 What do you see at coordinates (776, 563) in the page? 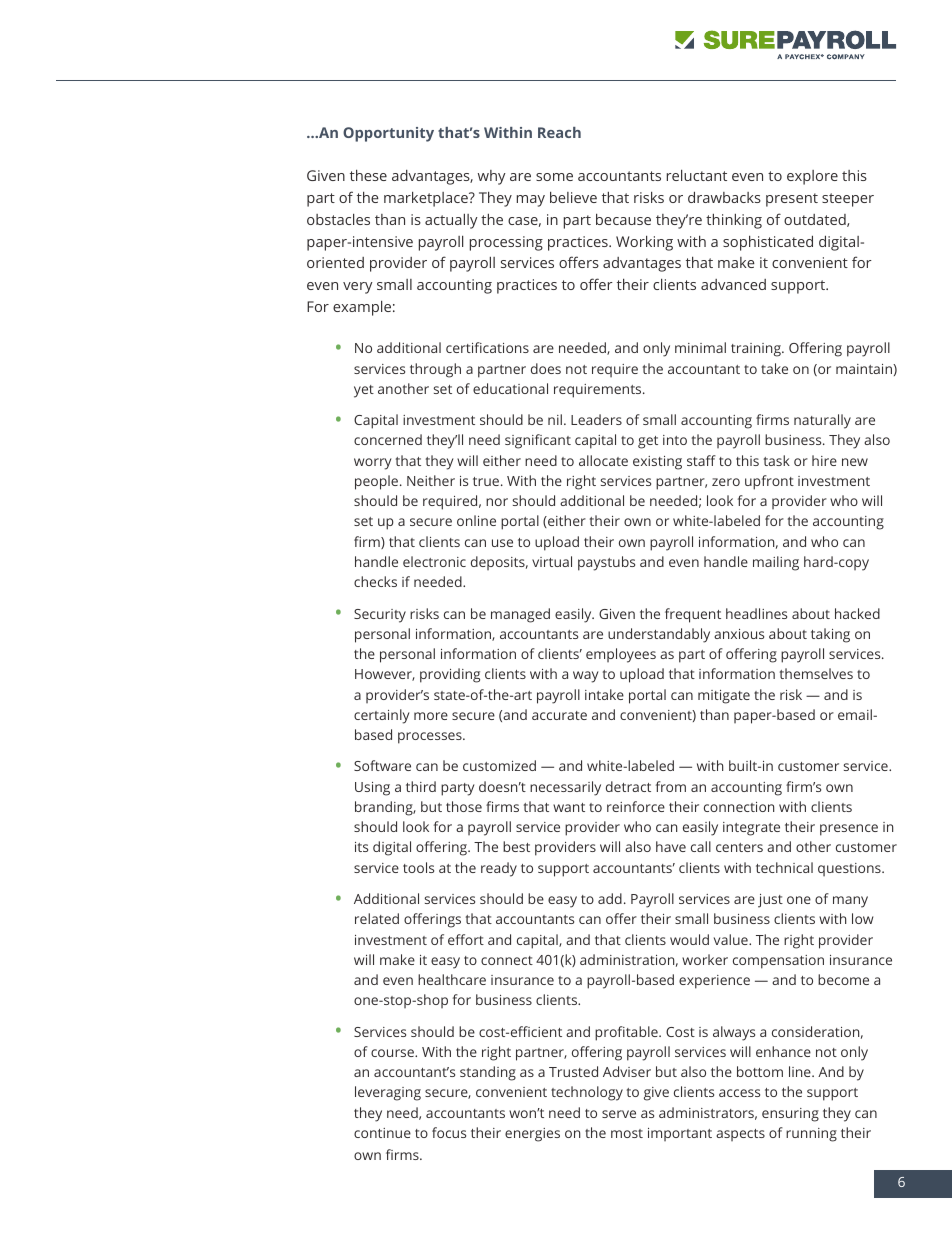
I see `mailing` at bounding box center [776, 563].
